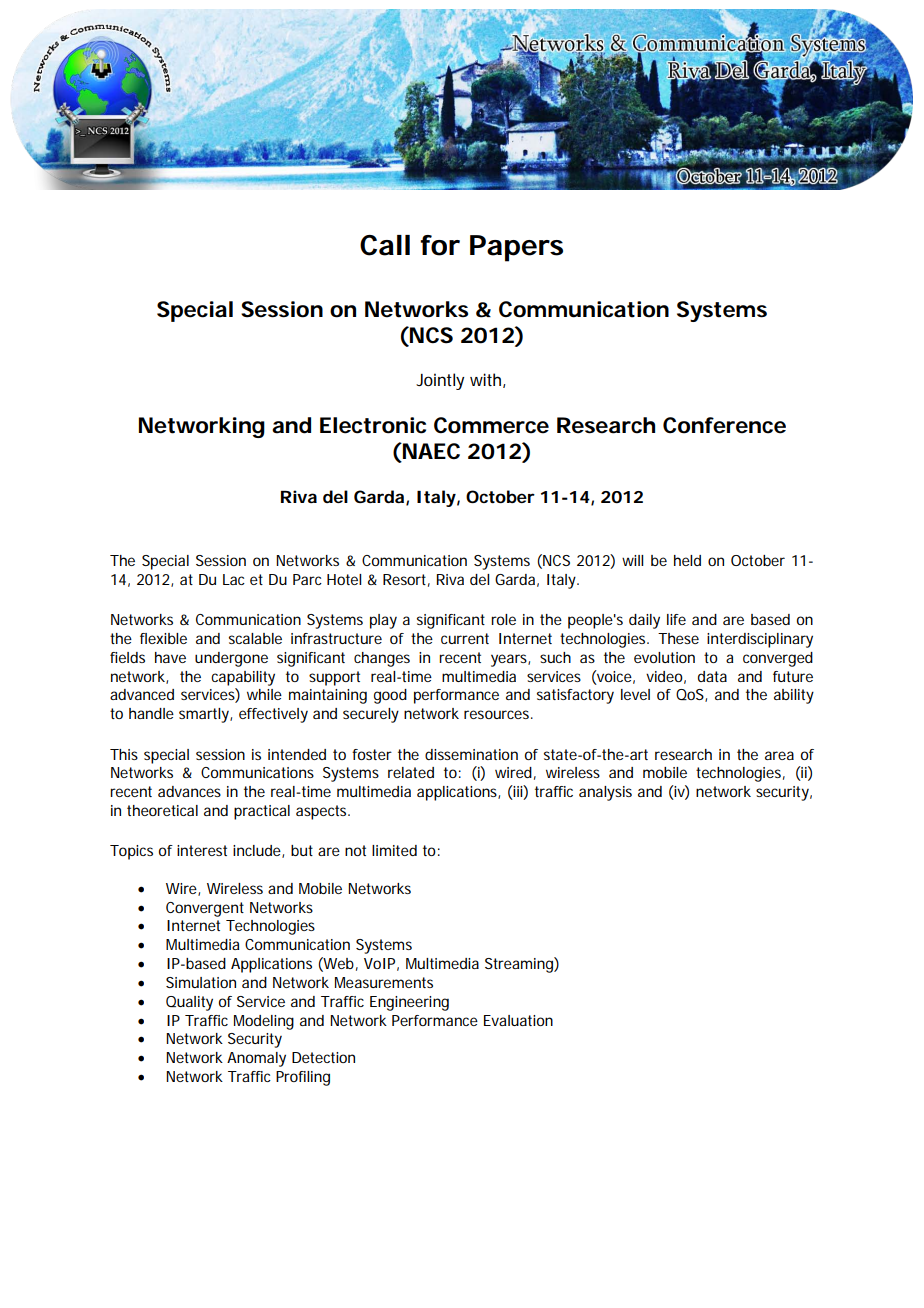 The height and width of the document is (1308, 924). I want to click on area, so click(779, 755).
